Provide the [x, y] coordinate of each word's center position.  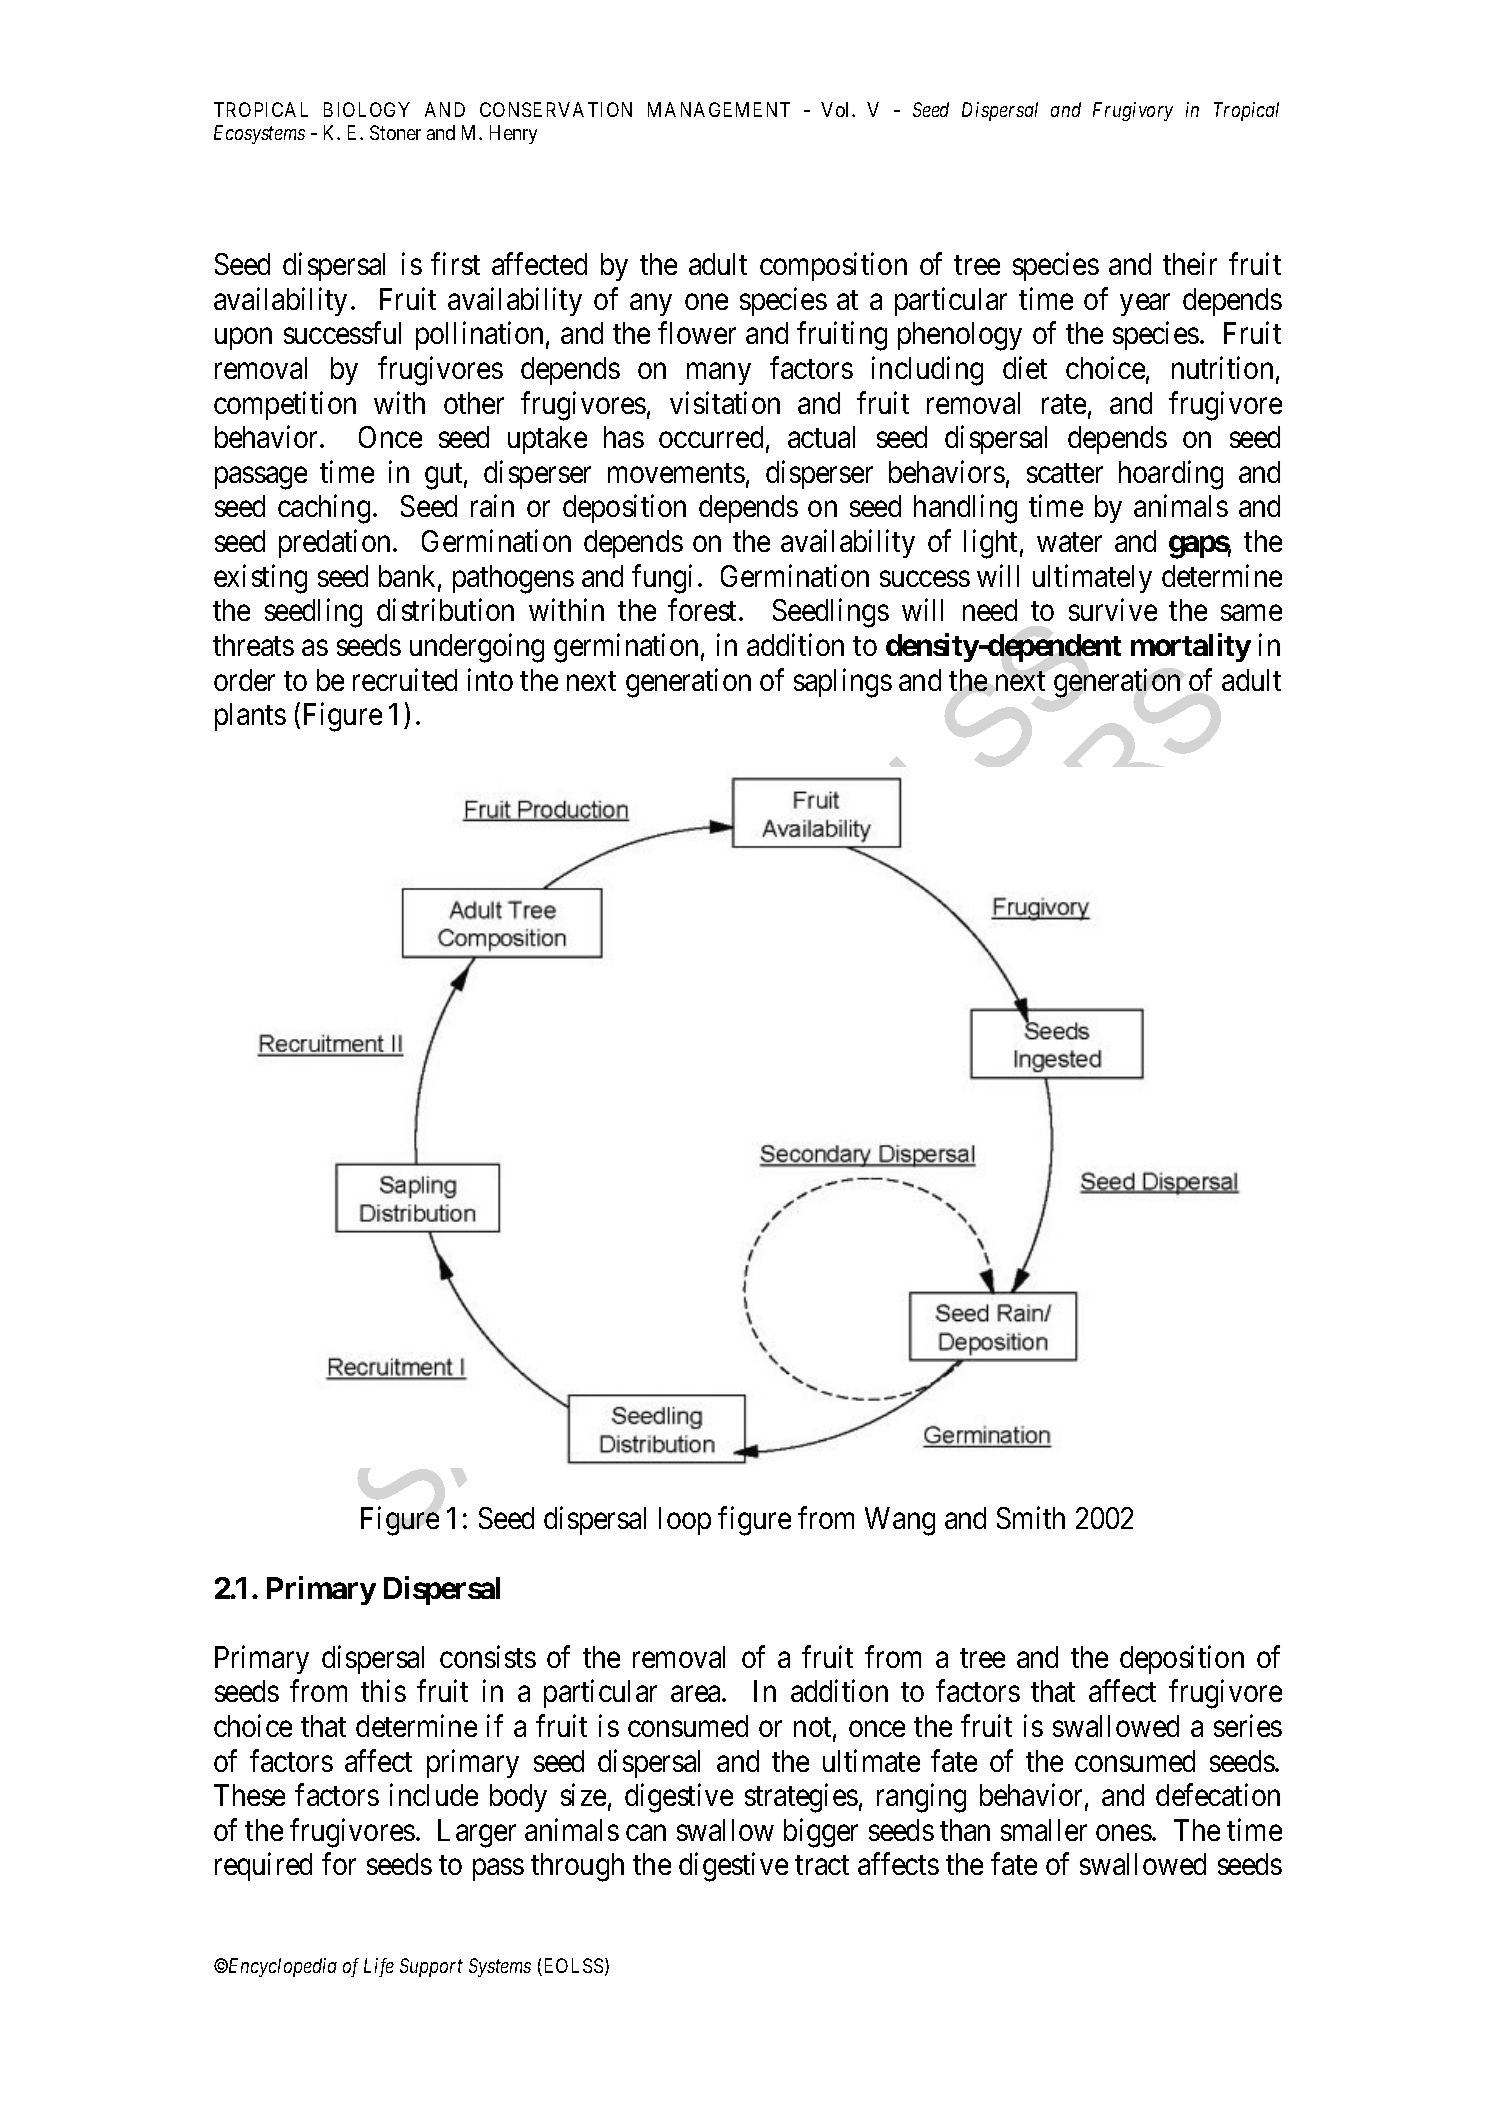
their [1190, 264]
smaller [1044, 1830]
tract [822, 1865]
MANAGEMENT [719, 109]
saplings [843, 683]
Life [379, 1967]
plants [250, 717]
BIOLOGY [367, 109]
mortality [1191, 647]
